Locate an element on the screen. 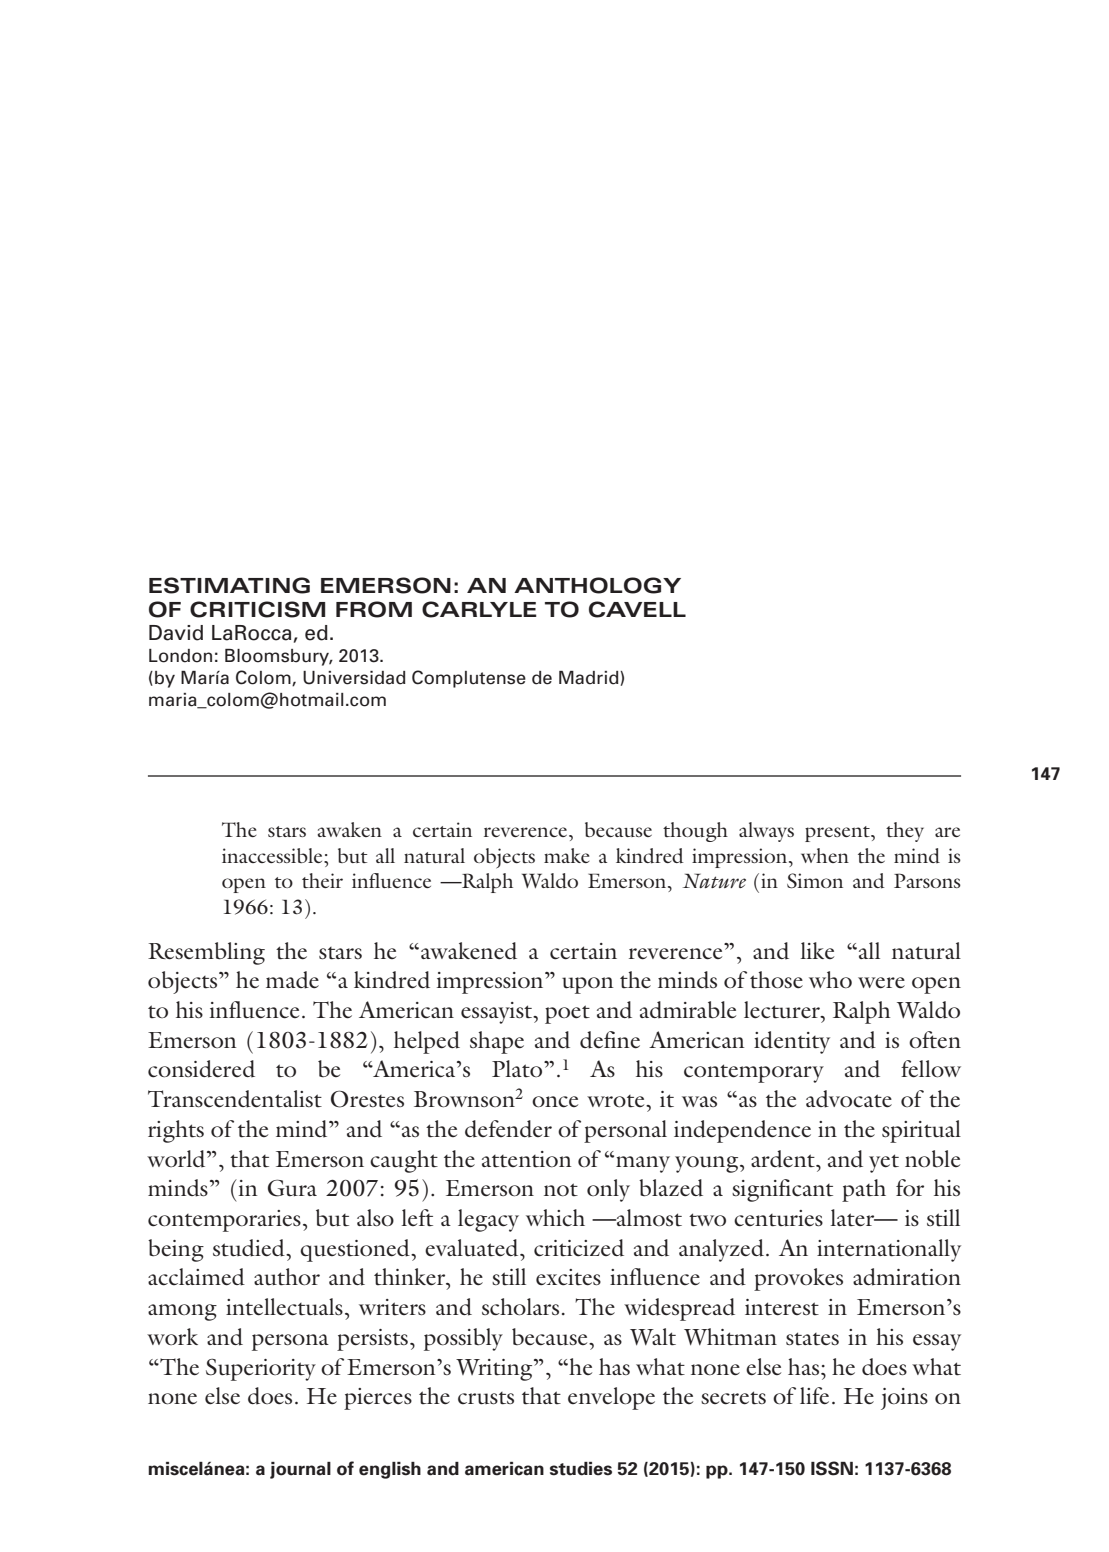 This screenshot has height=1552, width=1109. ISSN is located at coordinates (832, 1468).
